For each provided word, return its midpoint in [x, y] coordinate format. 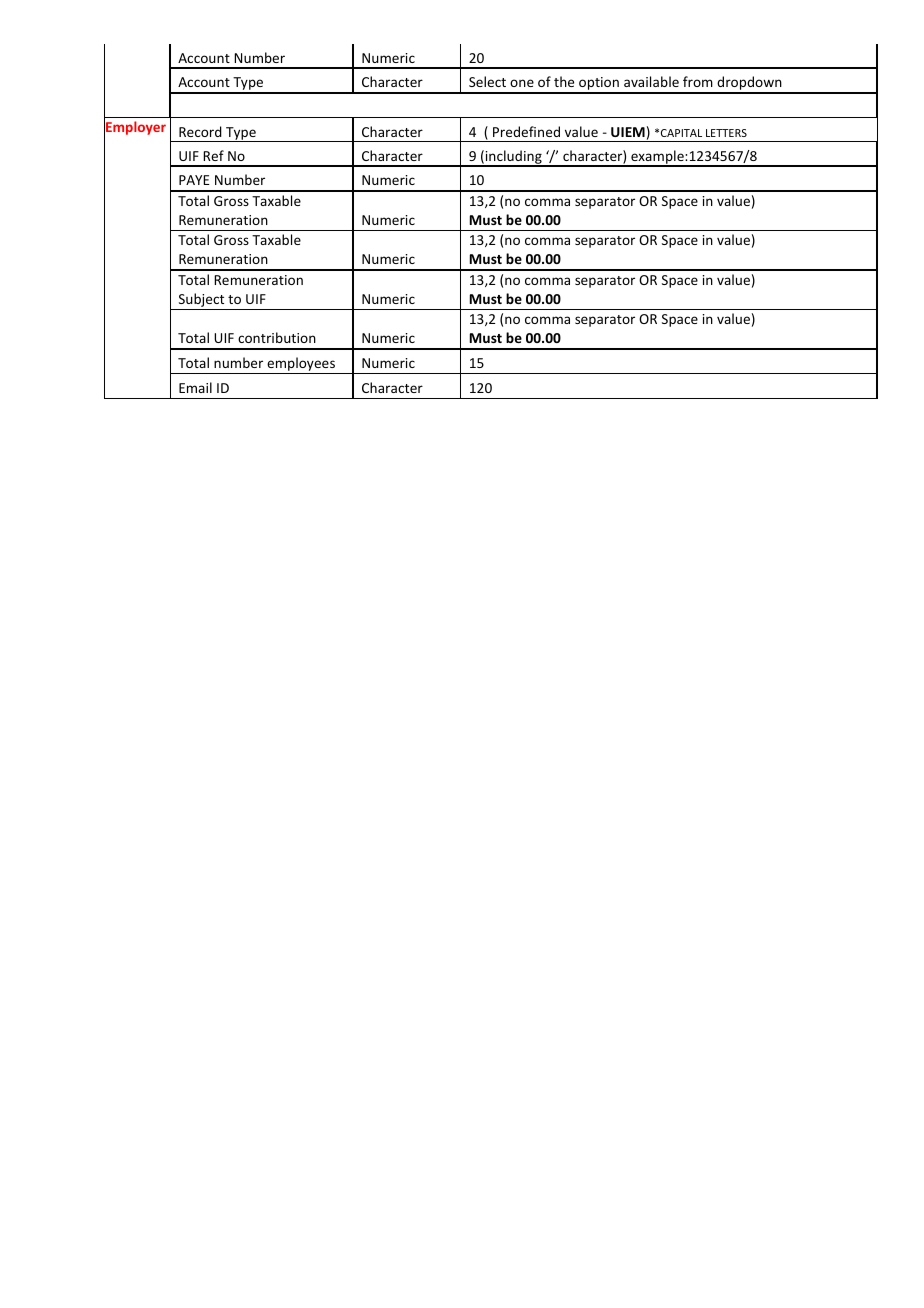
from [698, 81]
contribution [277, 337]
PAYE [194, 180]
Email [195, 387]
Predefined [526, 131]
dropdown [749, 84]
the [564, 81]
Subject [201, 301]
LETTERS [726, 133]
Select [487, 81]
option [599, 85]
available [651, 81]
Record [200, 131]
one [522, 83]
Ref [213, 155]
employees [301, 365]
